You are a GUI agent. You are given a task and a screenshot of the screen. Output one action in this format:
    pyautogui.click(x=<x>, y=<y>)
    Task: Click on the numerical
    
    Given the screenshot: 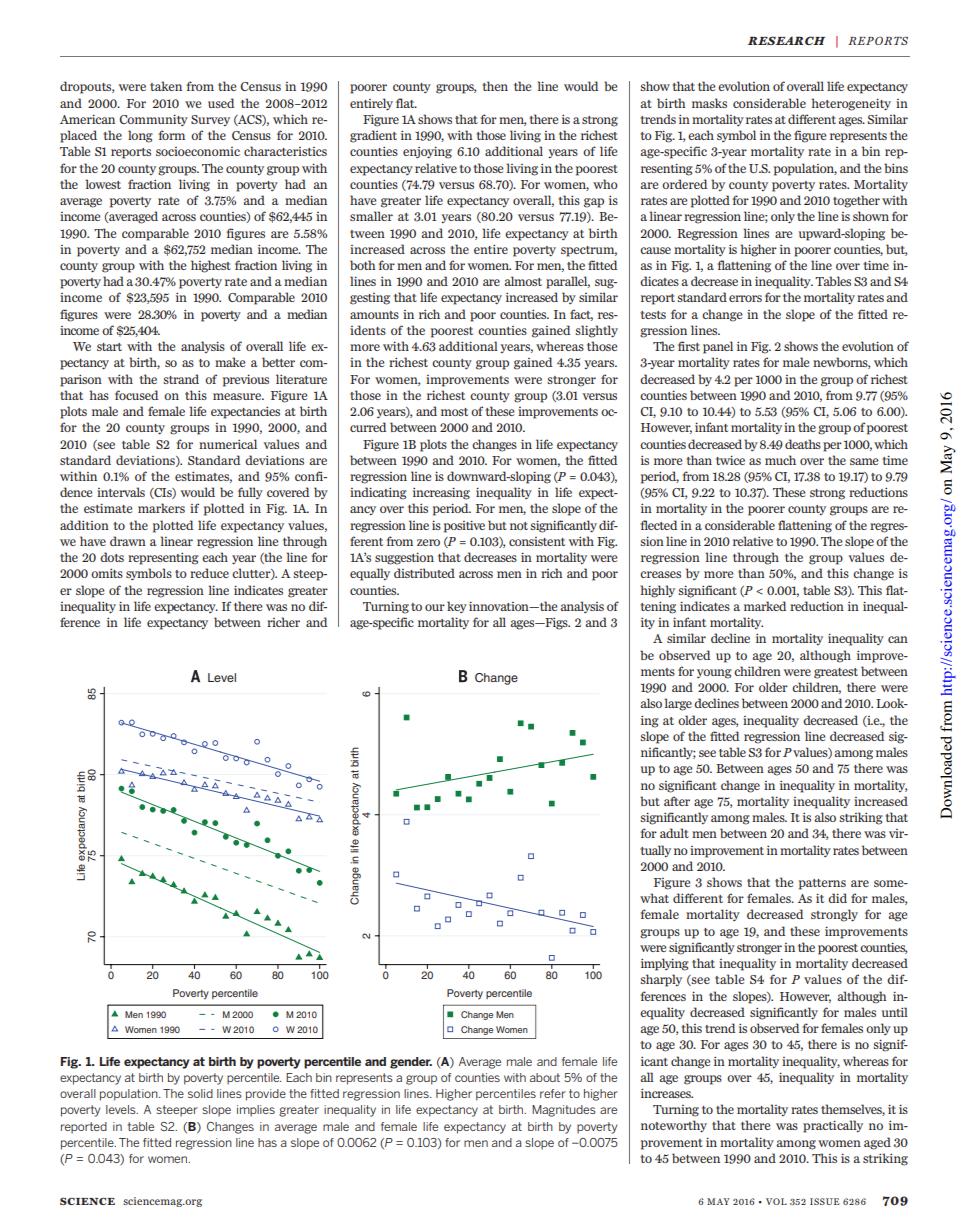 What is the action you would take?
    pyautogui.click(x=228, y=444)
